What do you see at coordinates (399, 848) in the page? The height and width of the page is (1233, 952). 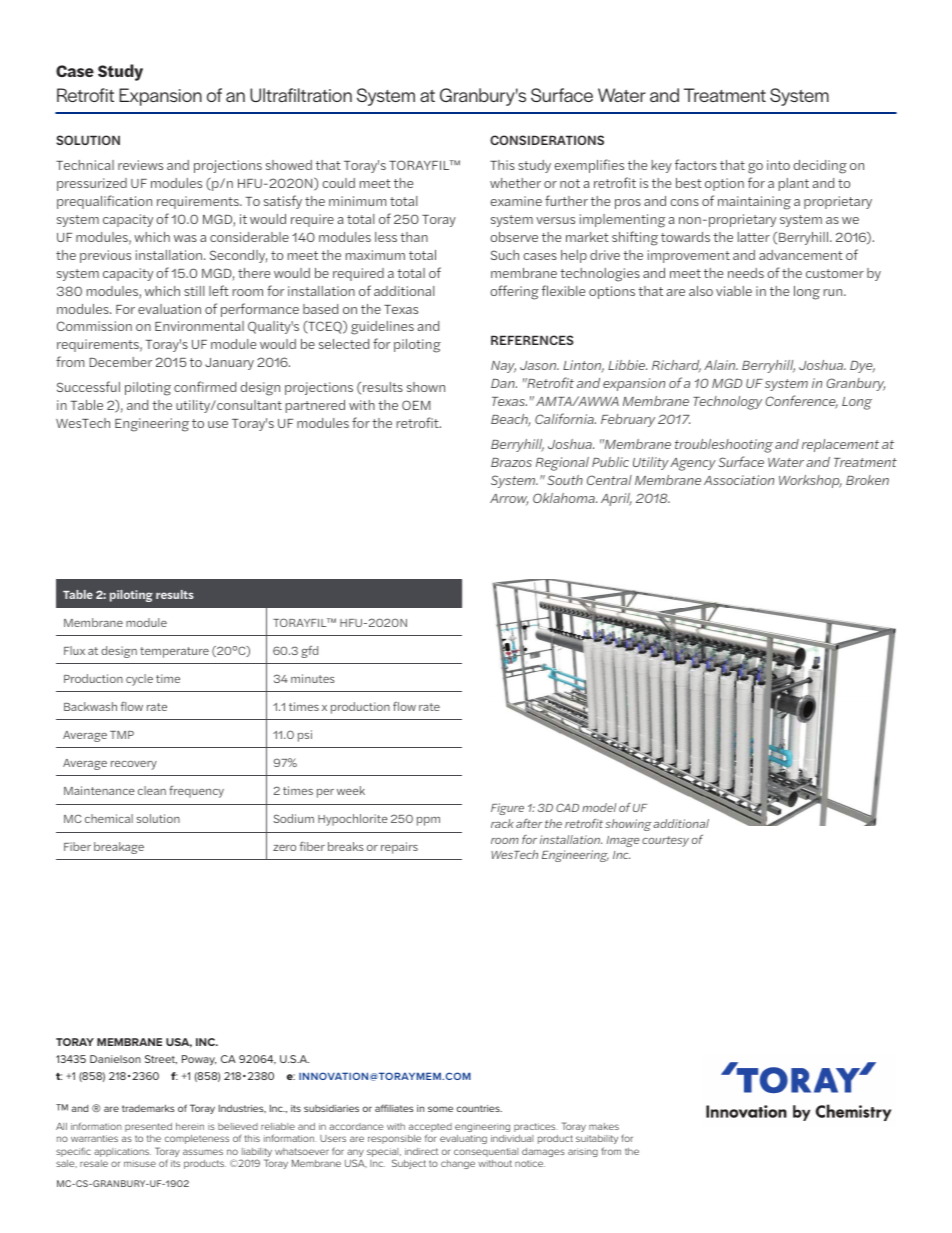 I see `repairs` at bounding box center [399, 848].
